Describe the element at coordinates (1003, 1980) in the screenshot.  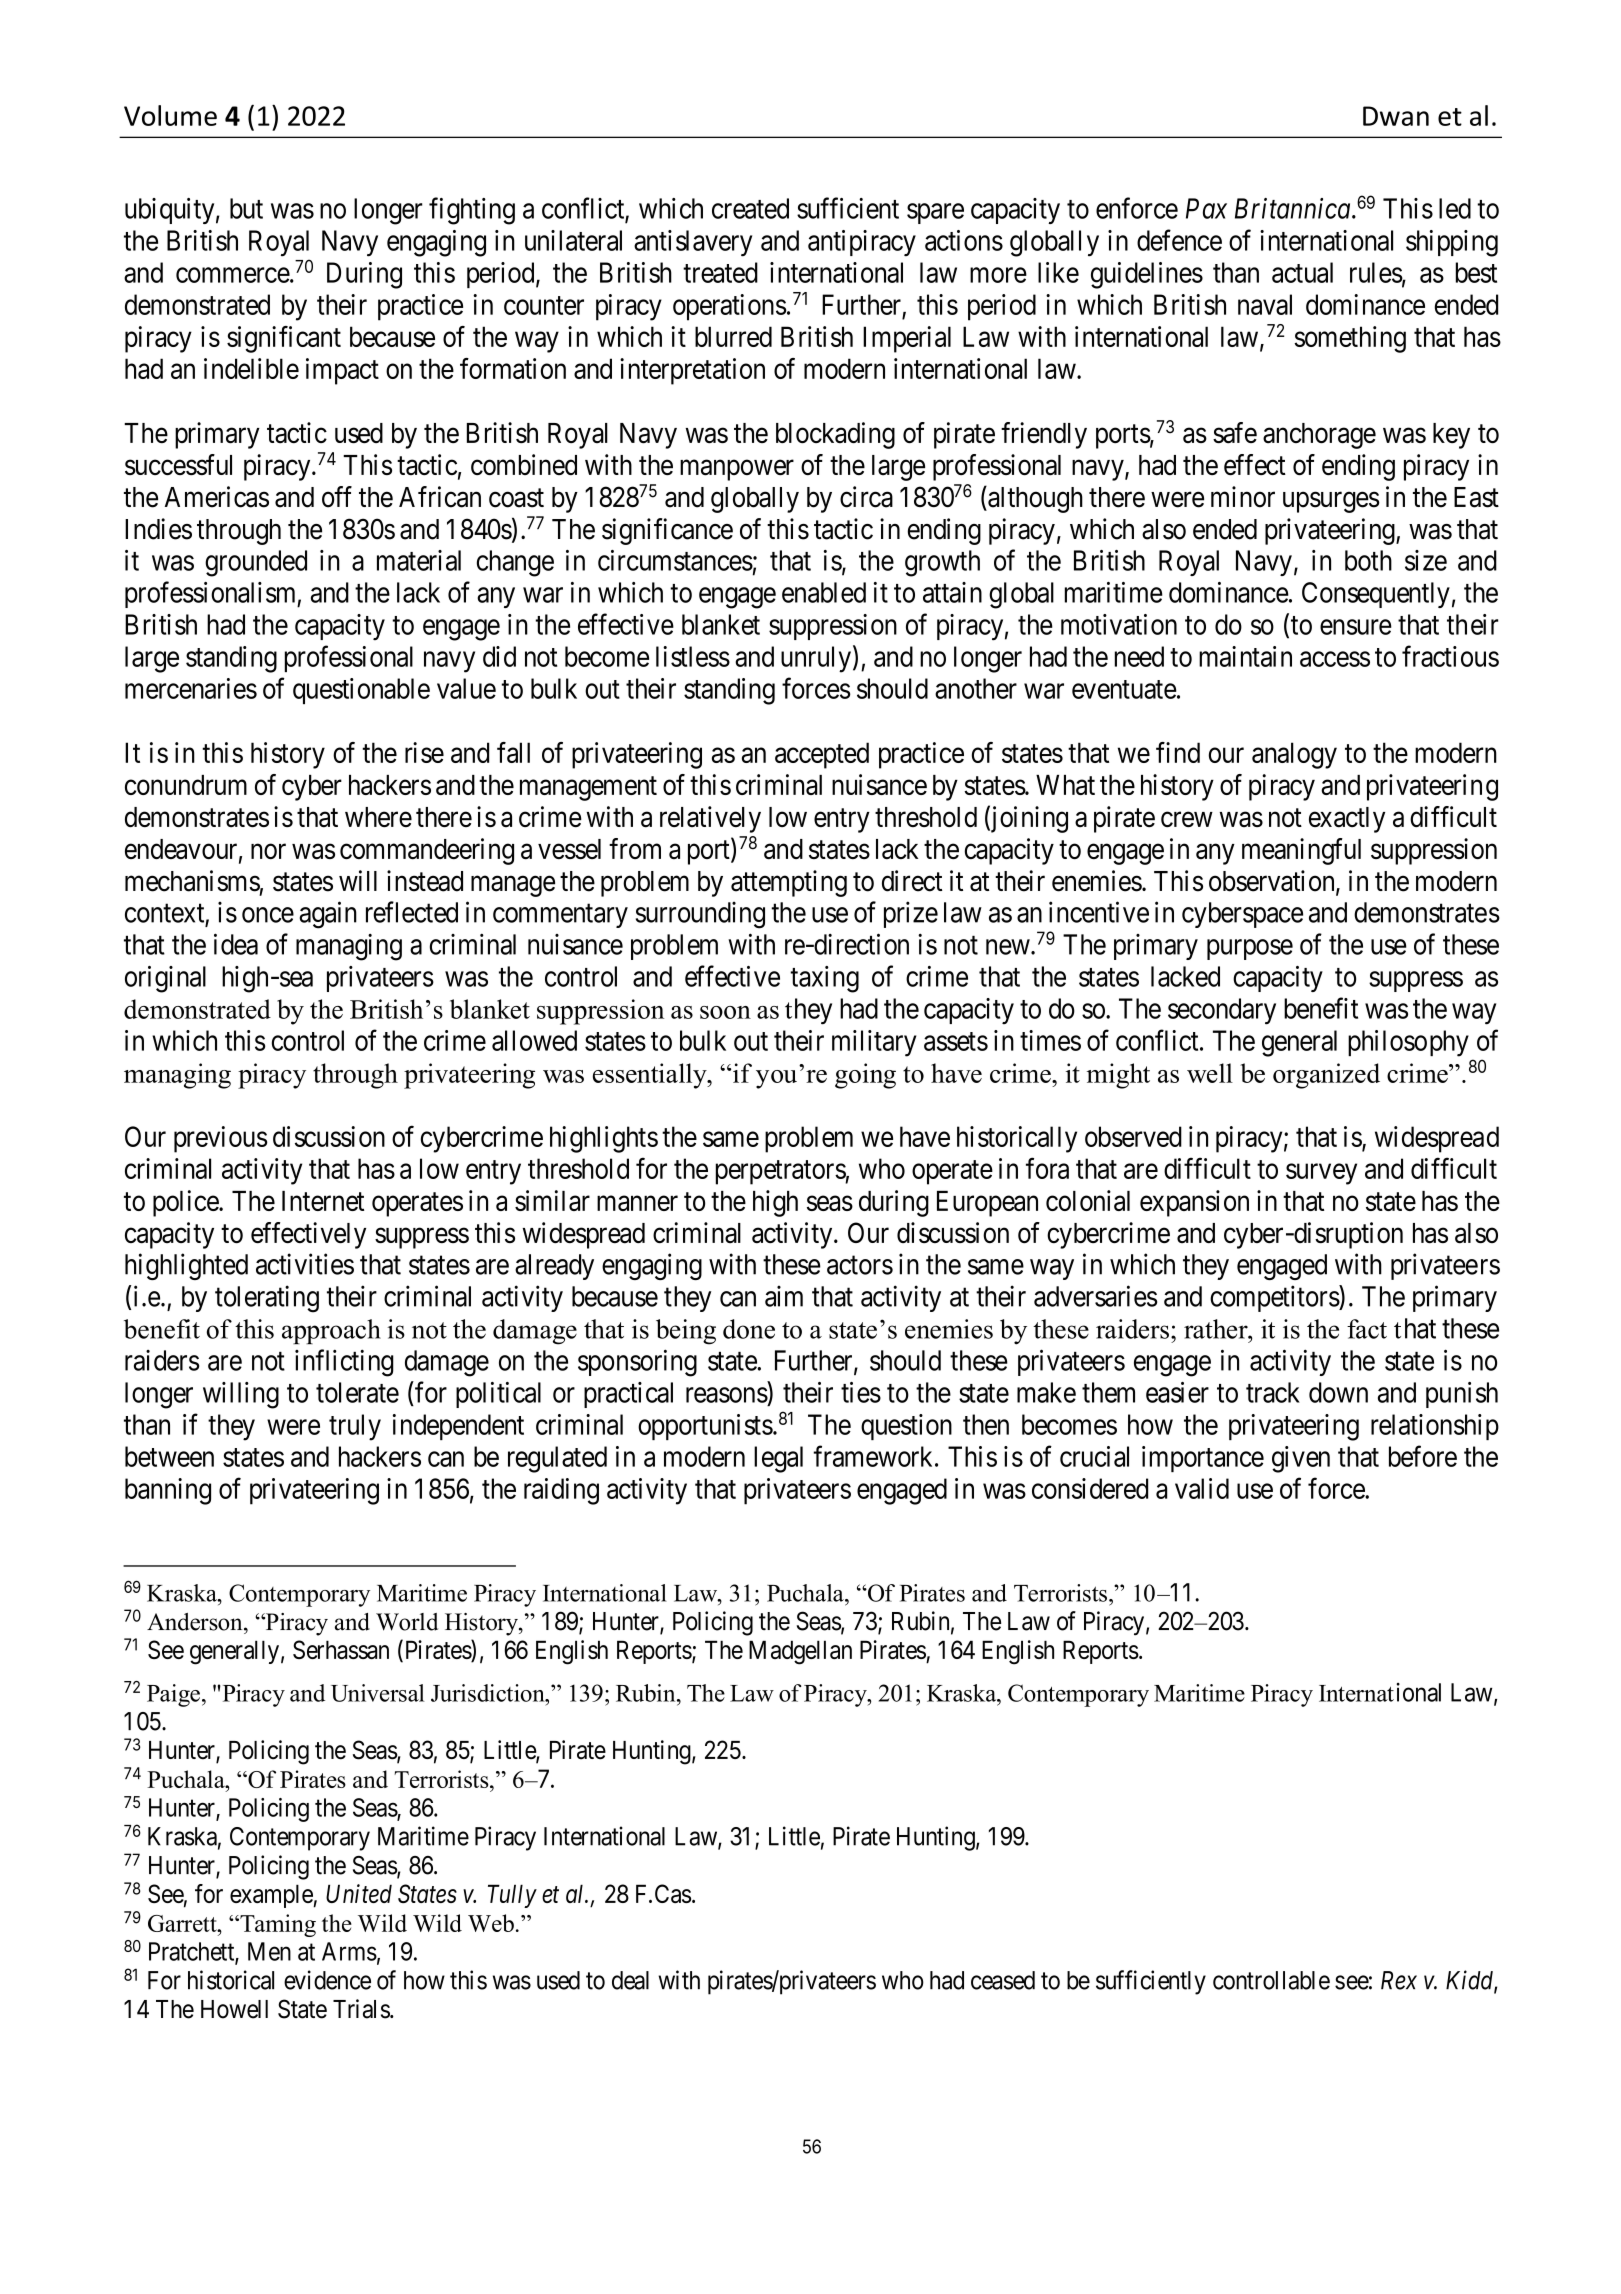
I see `ceased` at that location.
